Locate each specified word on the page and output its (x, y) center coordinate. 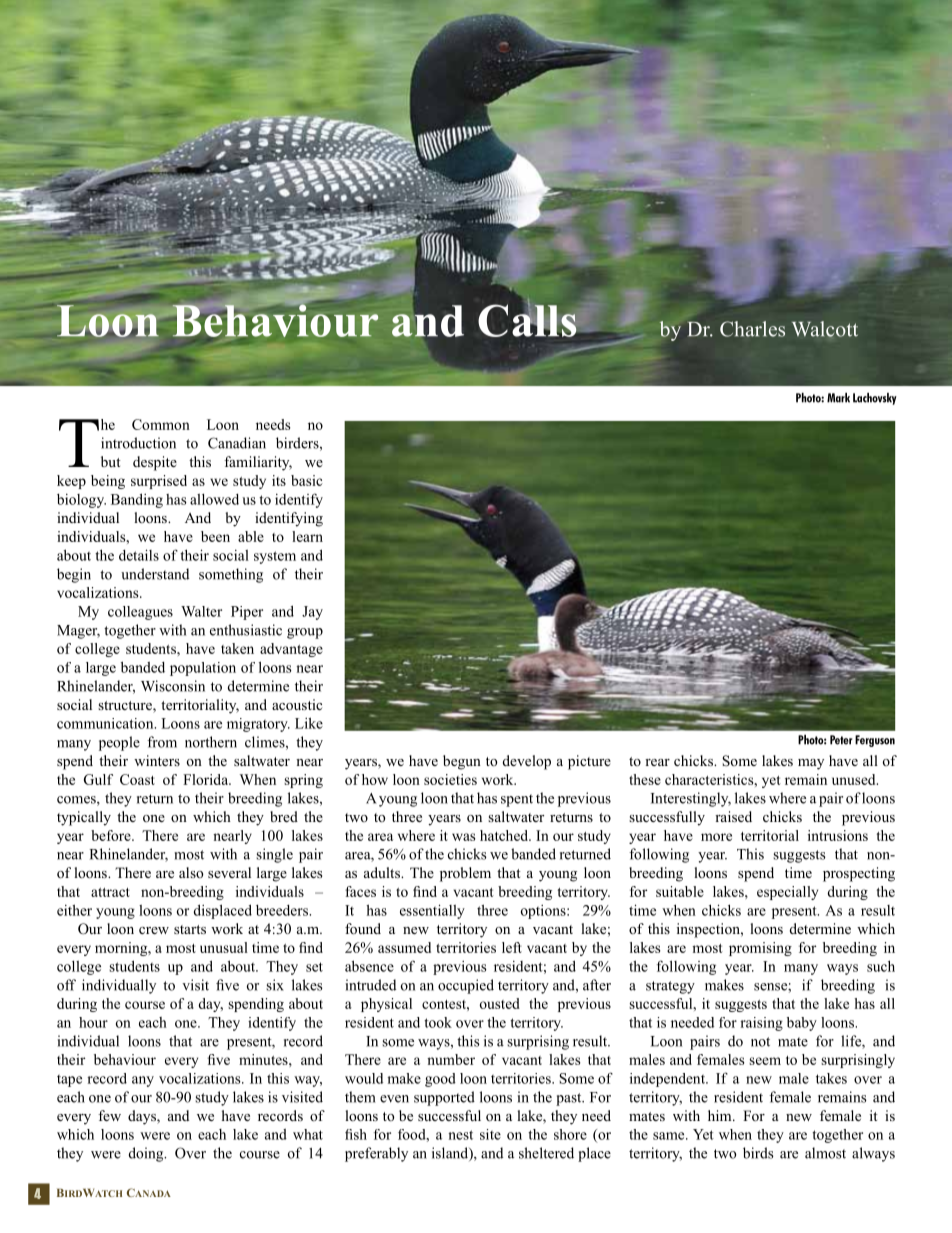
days (143, 1117)
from (162, 742)
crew (154, 930)
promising (760, 949)
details (139, 555)
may (811, 764)
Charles (752, 329)
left (512, 947)
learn (307, 536)
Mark (838, 398)
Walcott (825, 329)
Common (161, 424)
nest (460, 1135)
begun (462, 762)
